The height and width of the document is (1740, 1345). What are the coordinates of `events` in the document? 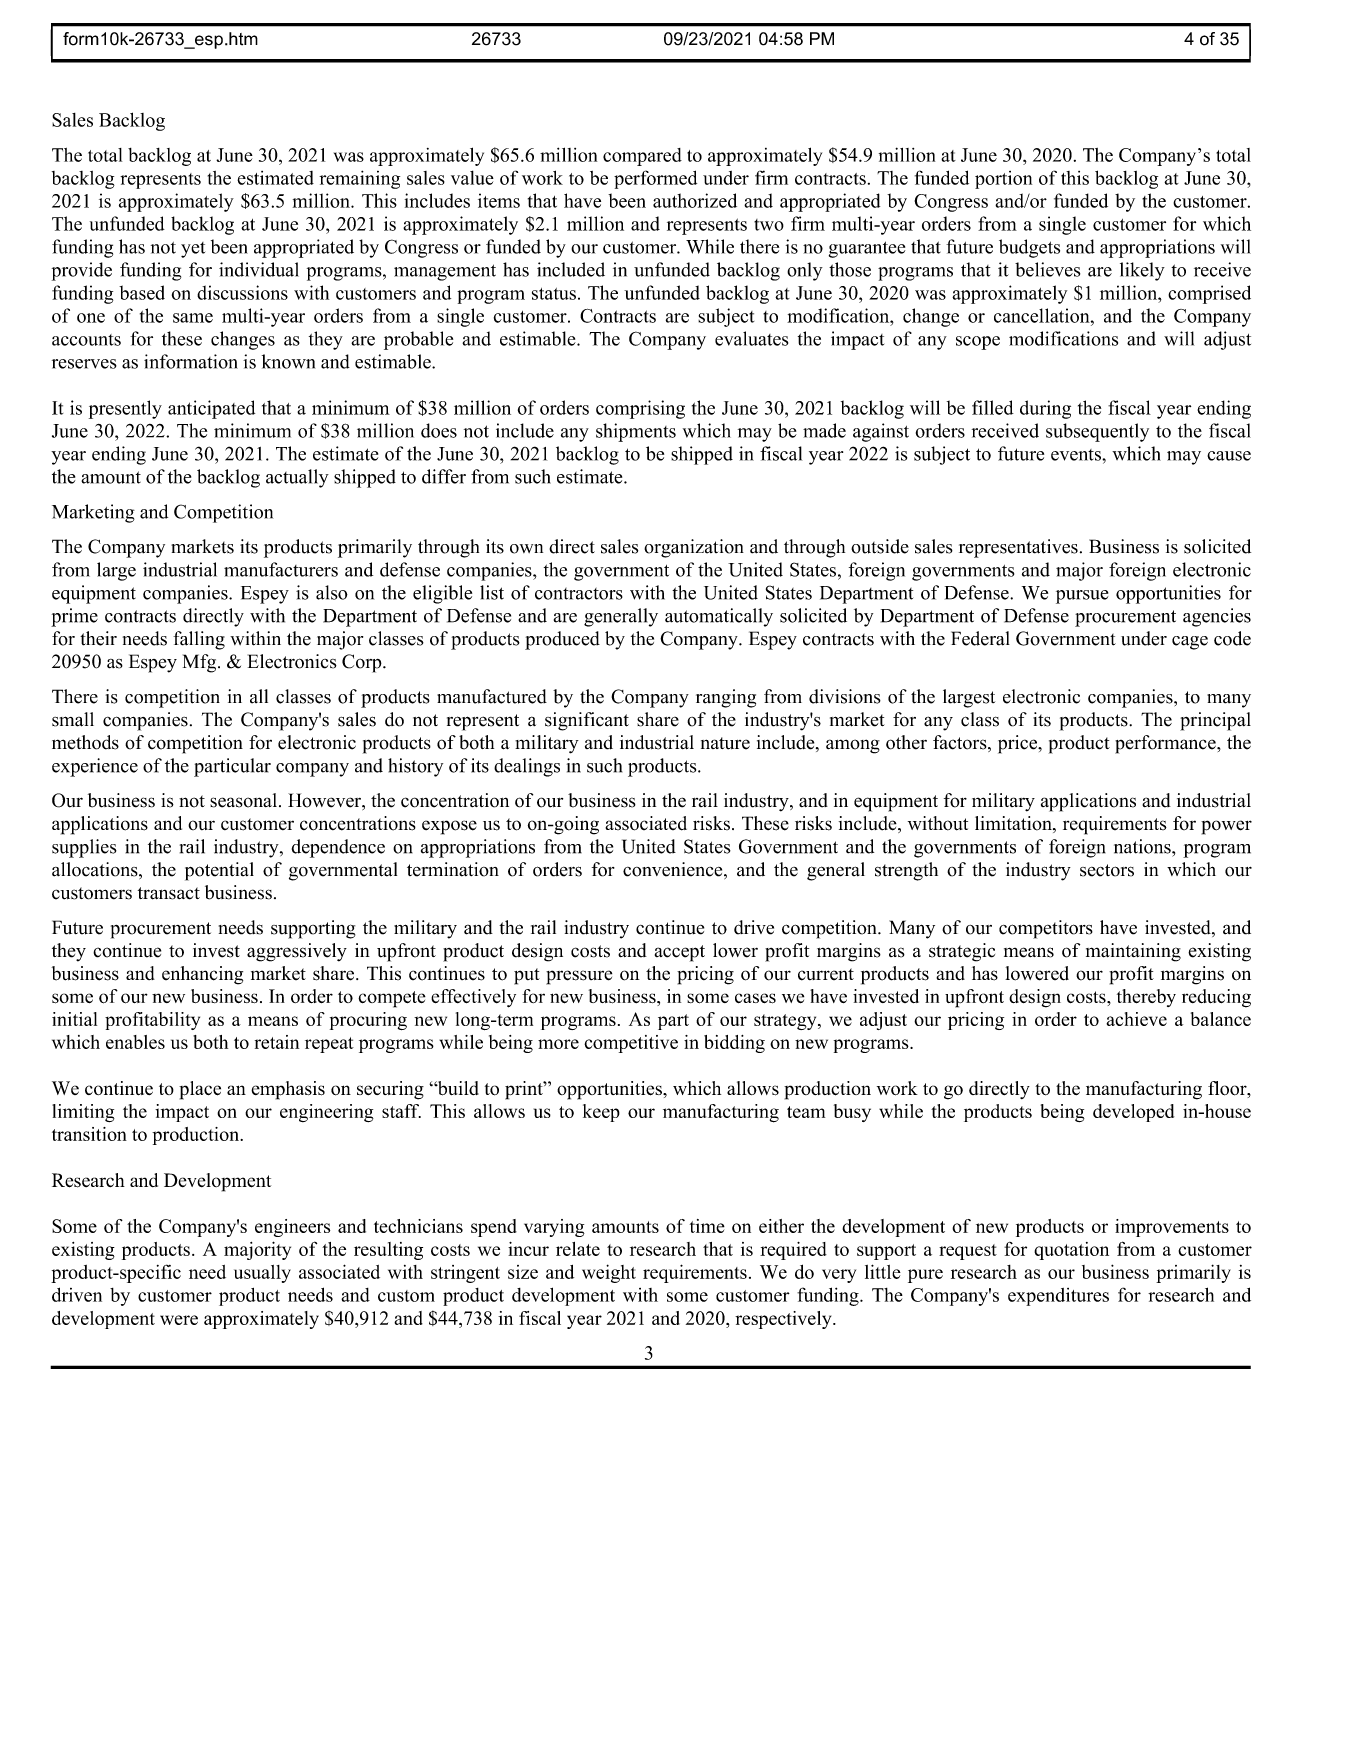 It's located at (1077, 455).
